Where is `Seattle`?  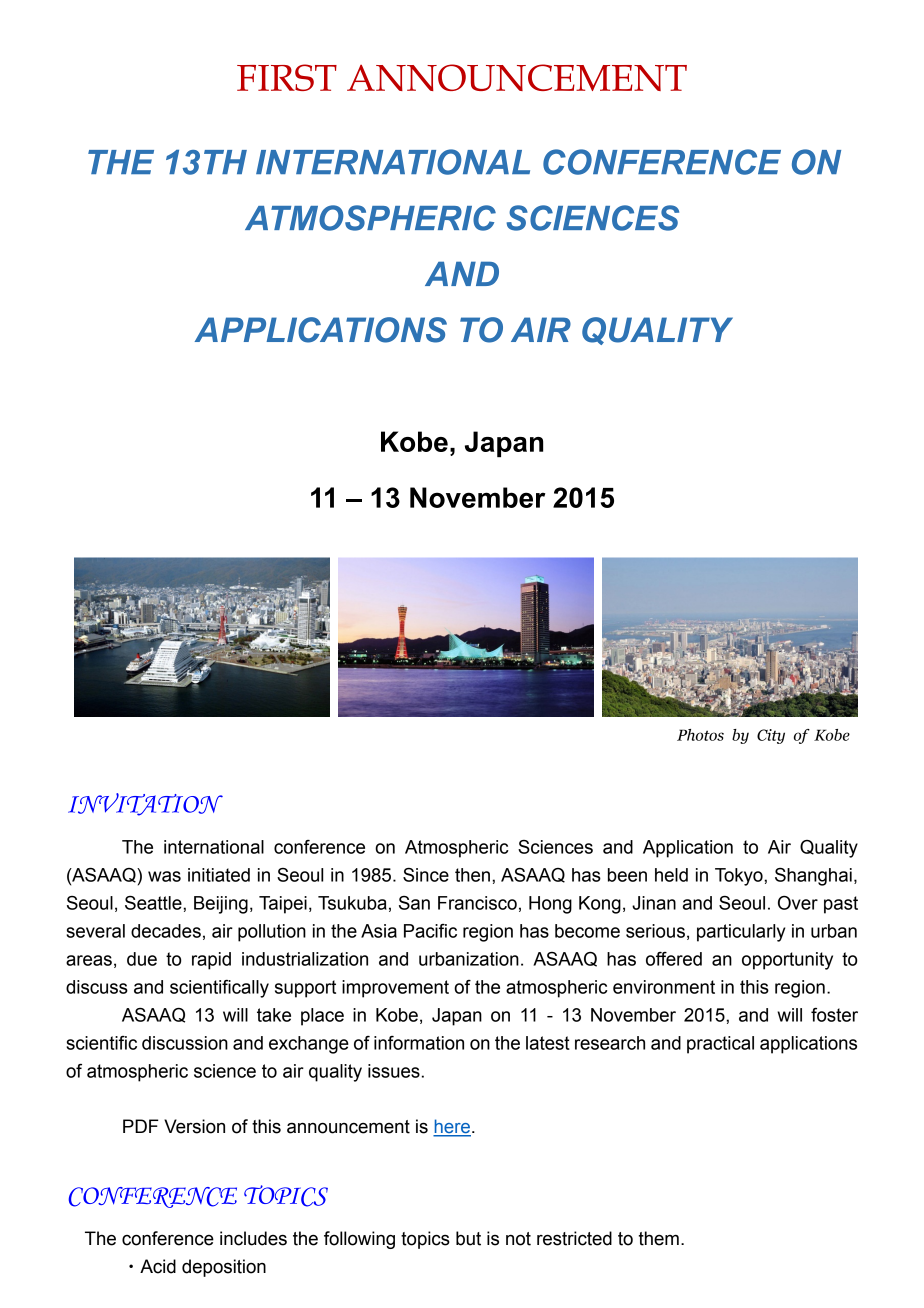
Seattle is located at coordinates (154, 903).
